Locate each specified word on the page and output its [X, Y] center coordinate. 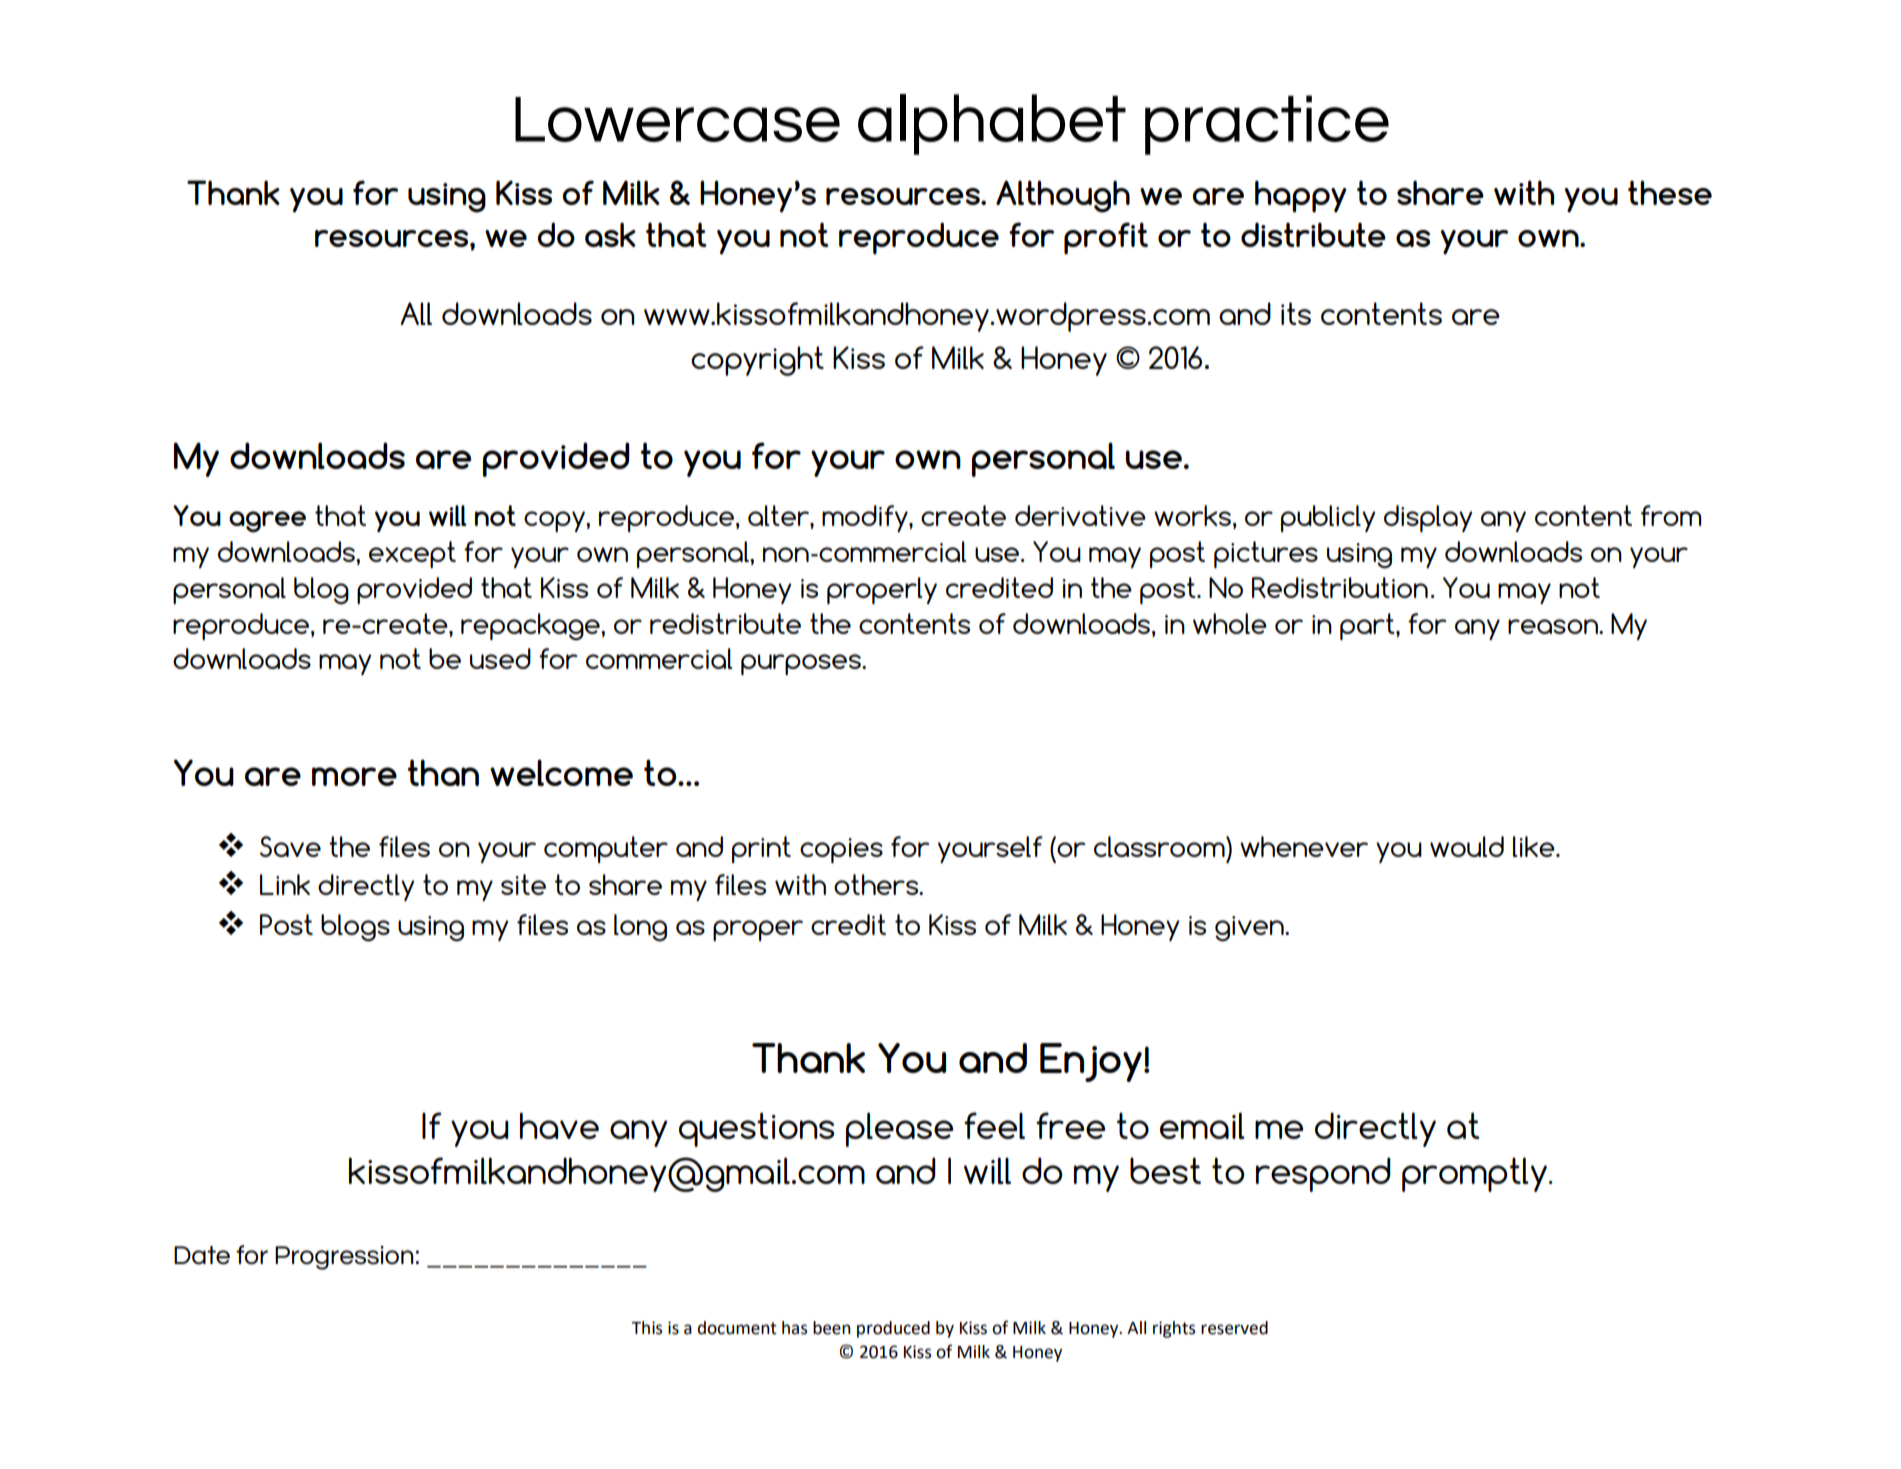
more [354, 776]
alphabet [992, 124]
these [1670, 192]
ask [610, 234]
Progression [344, 1258]
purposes [802, 664]
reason [1554, 626]
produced [893, 1329]
